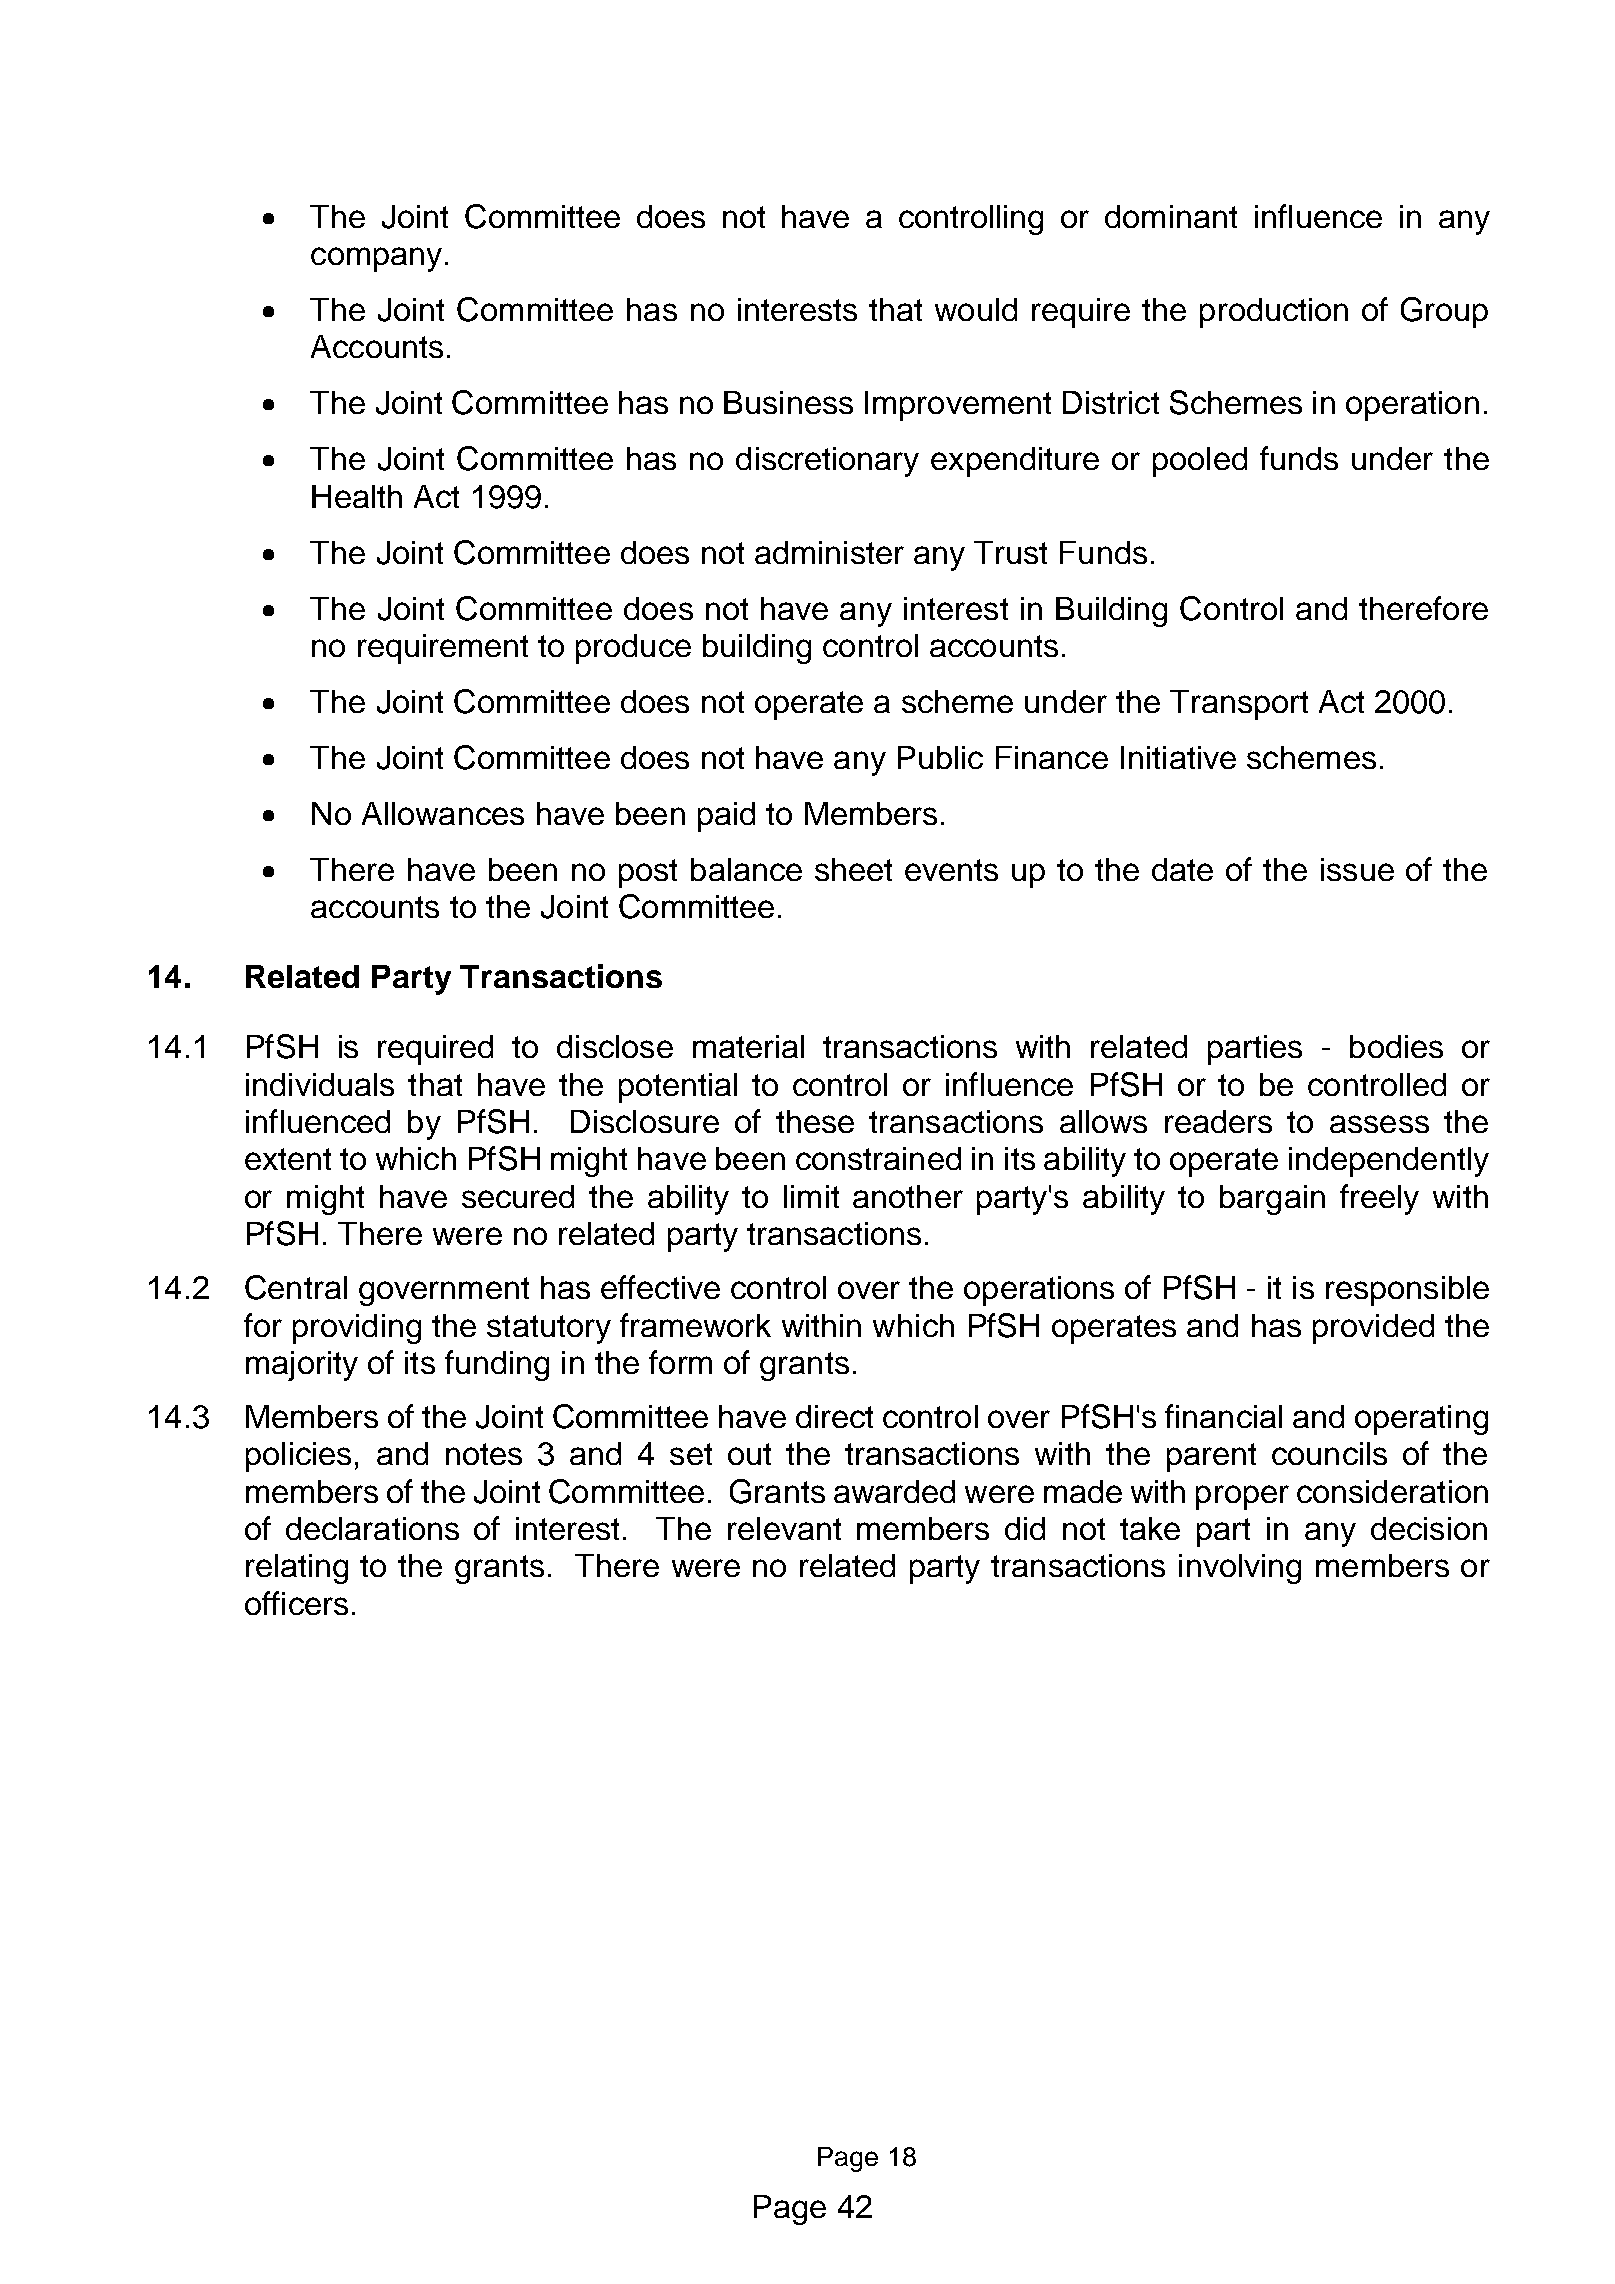 The width and height of the document is (1615, 2284). Describe the element at coordinates (976, 309) in the document. I see `would` at that location.
